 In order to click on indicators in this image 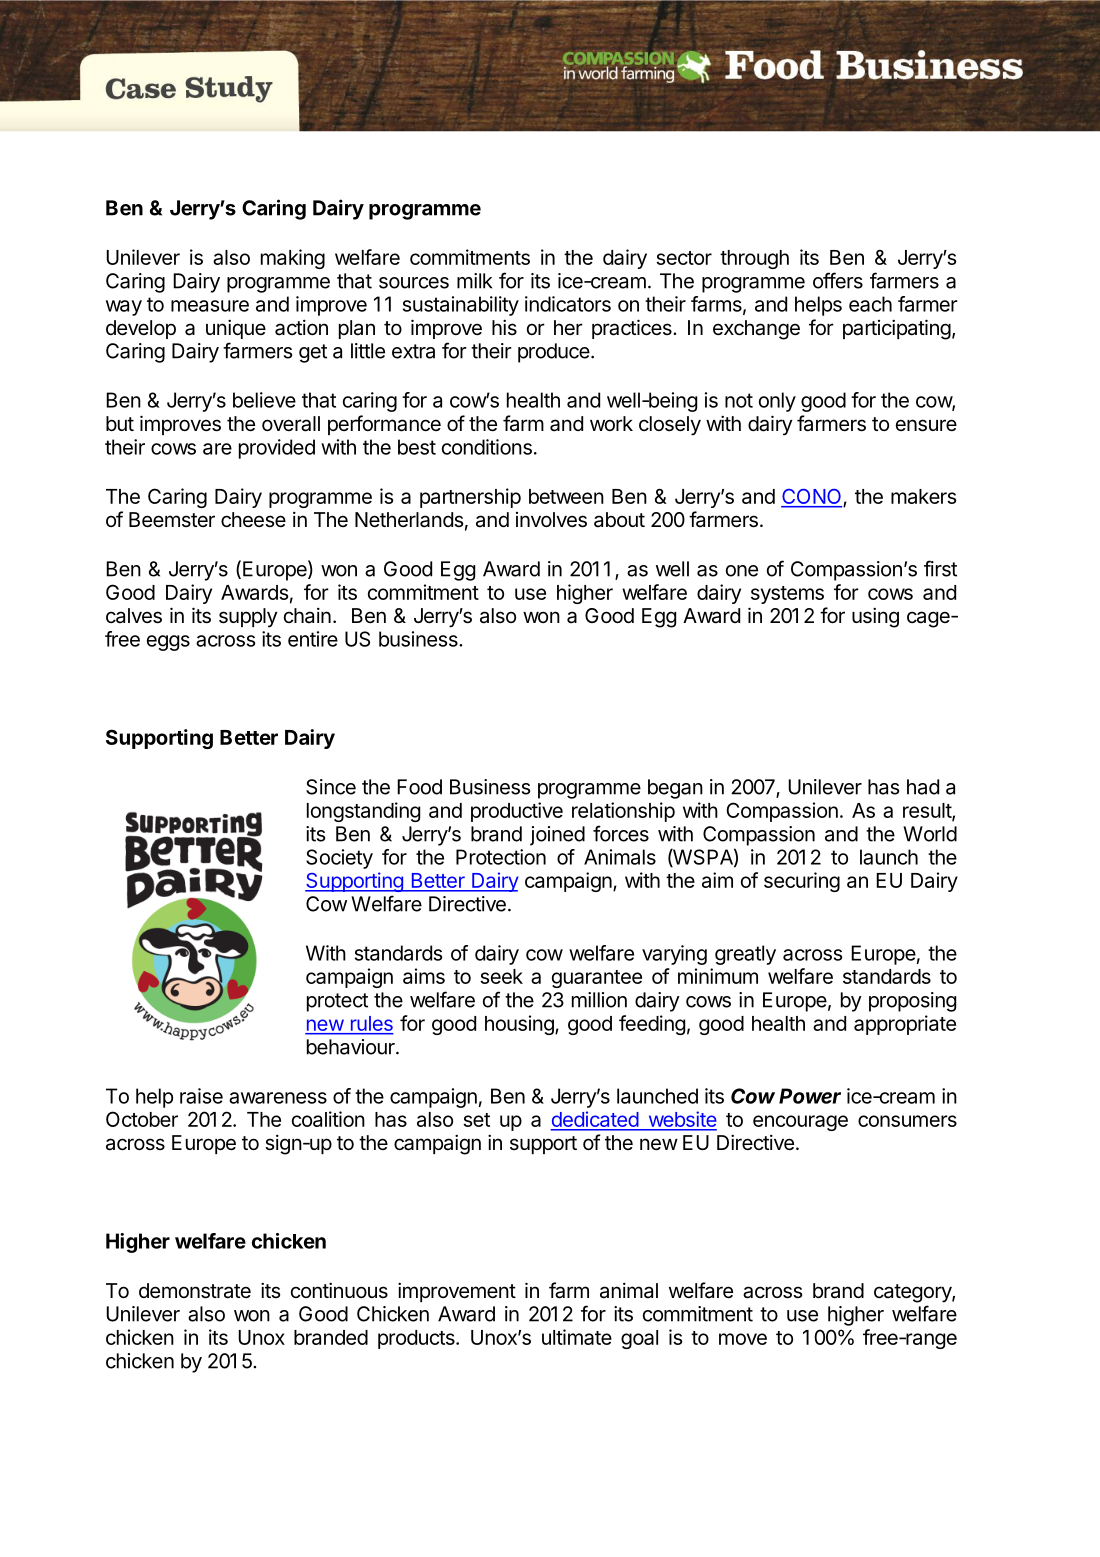, I will do `click(568, 304)`.
